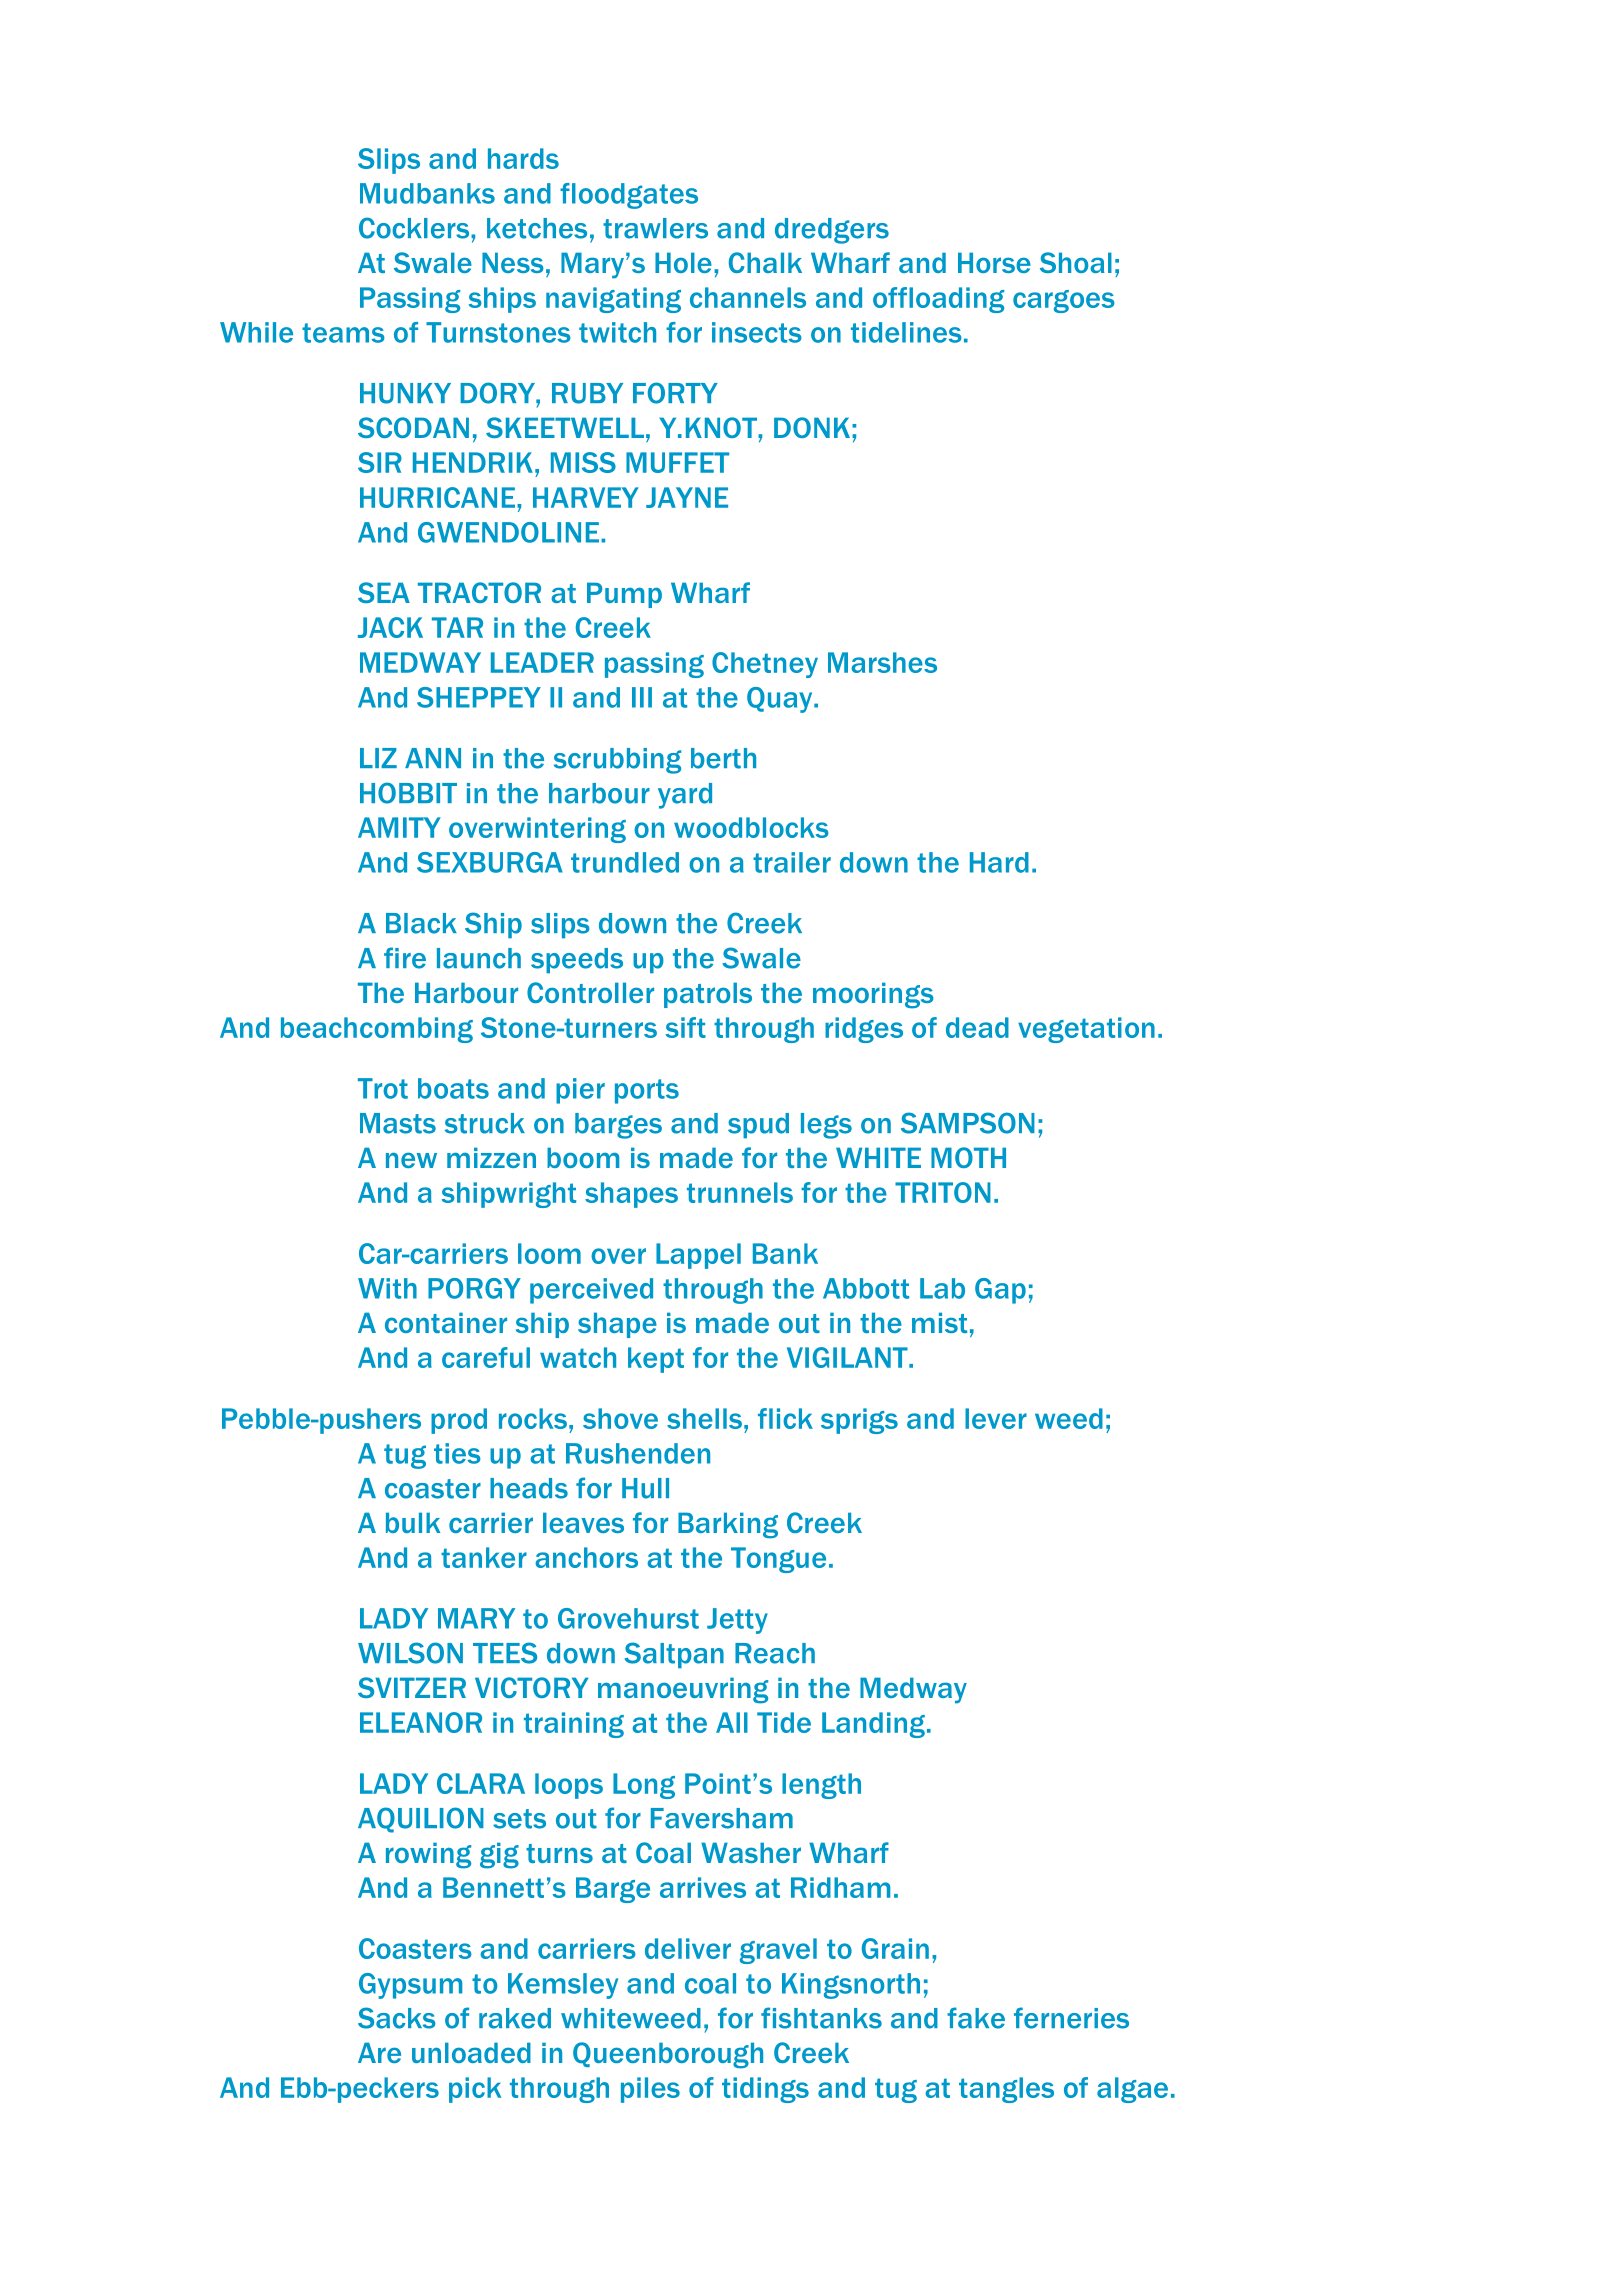  I want to click on Hole, so click(683, 262).
